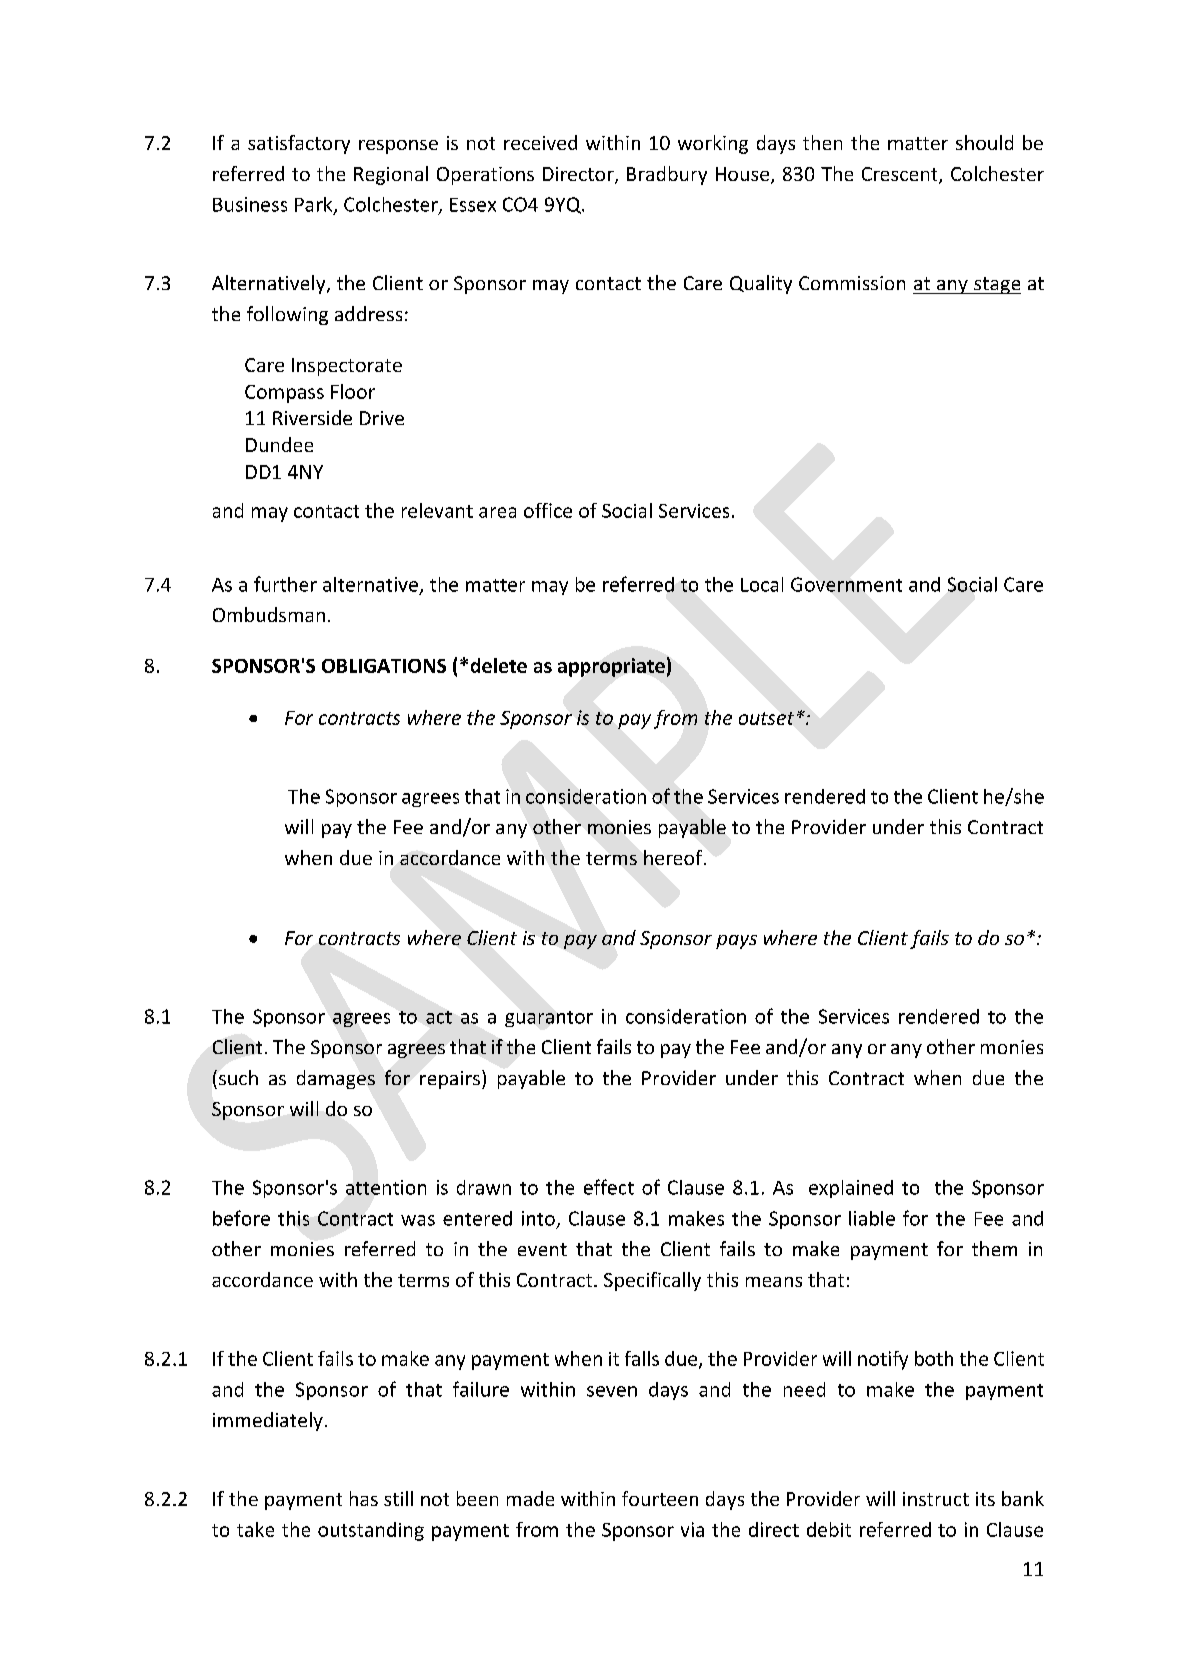 Image resolution: width=1188 pixels, height=1679 pixels. I want to click on hereof, so click(674, 857).
